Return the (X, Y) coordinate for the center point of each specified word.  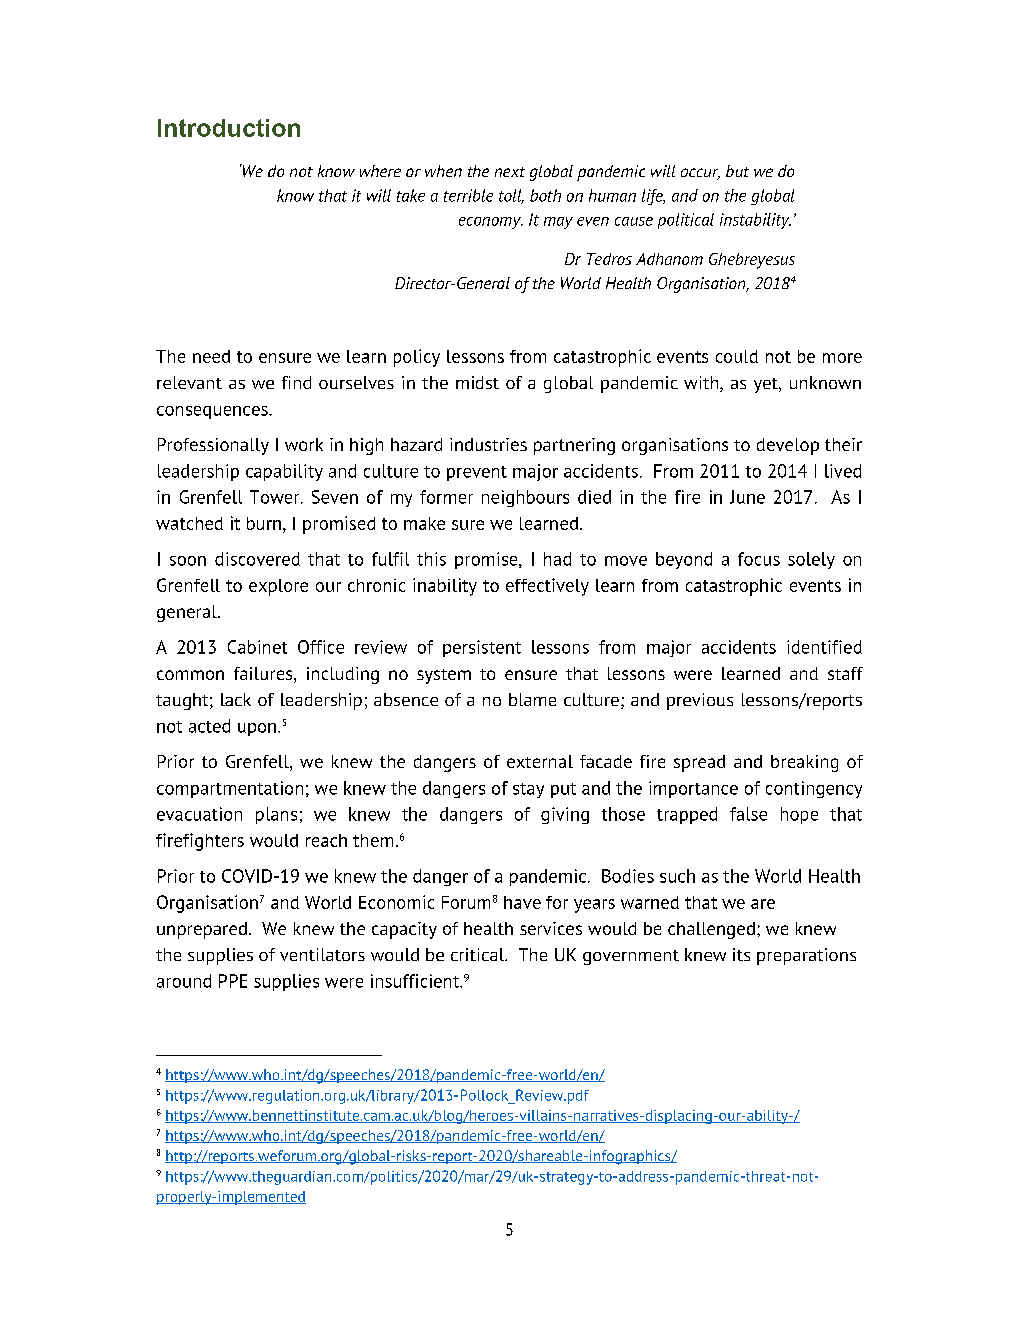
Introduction (229, 128)
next (510, 172)
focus (759, 559)
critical (479, 954)
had (557, 559)
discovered (257, 559)
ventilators (322, 954)
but (737, 171)
